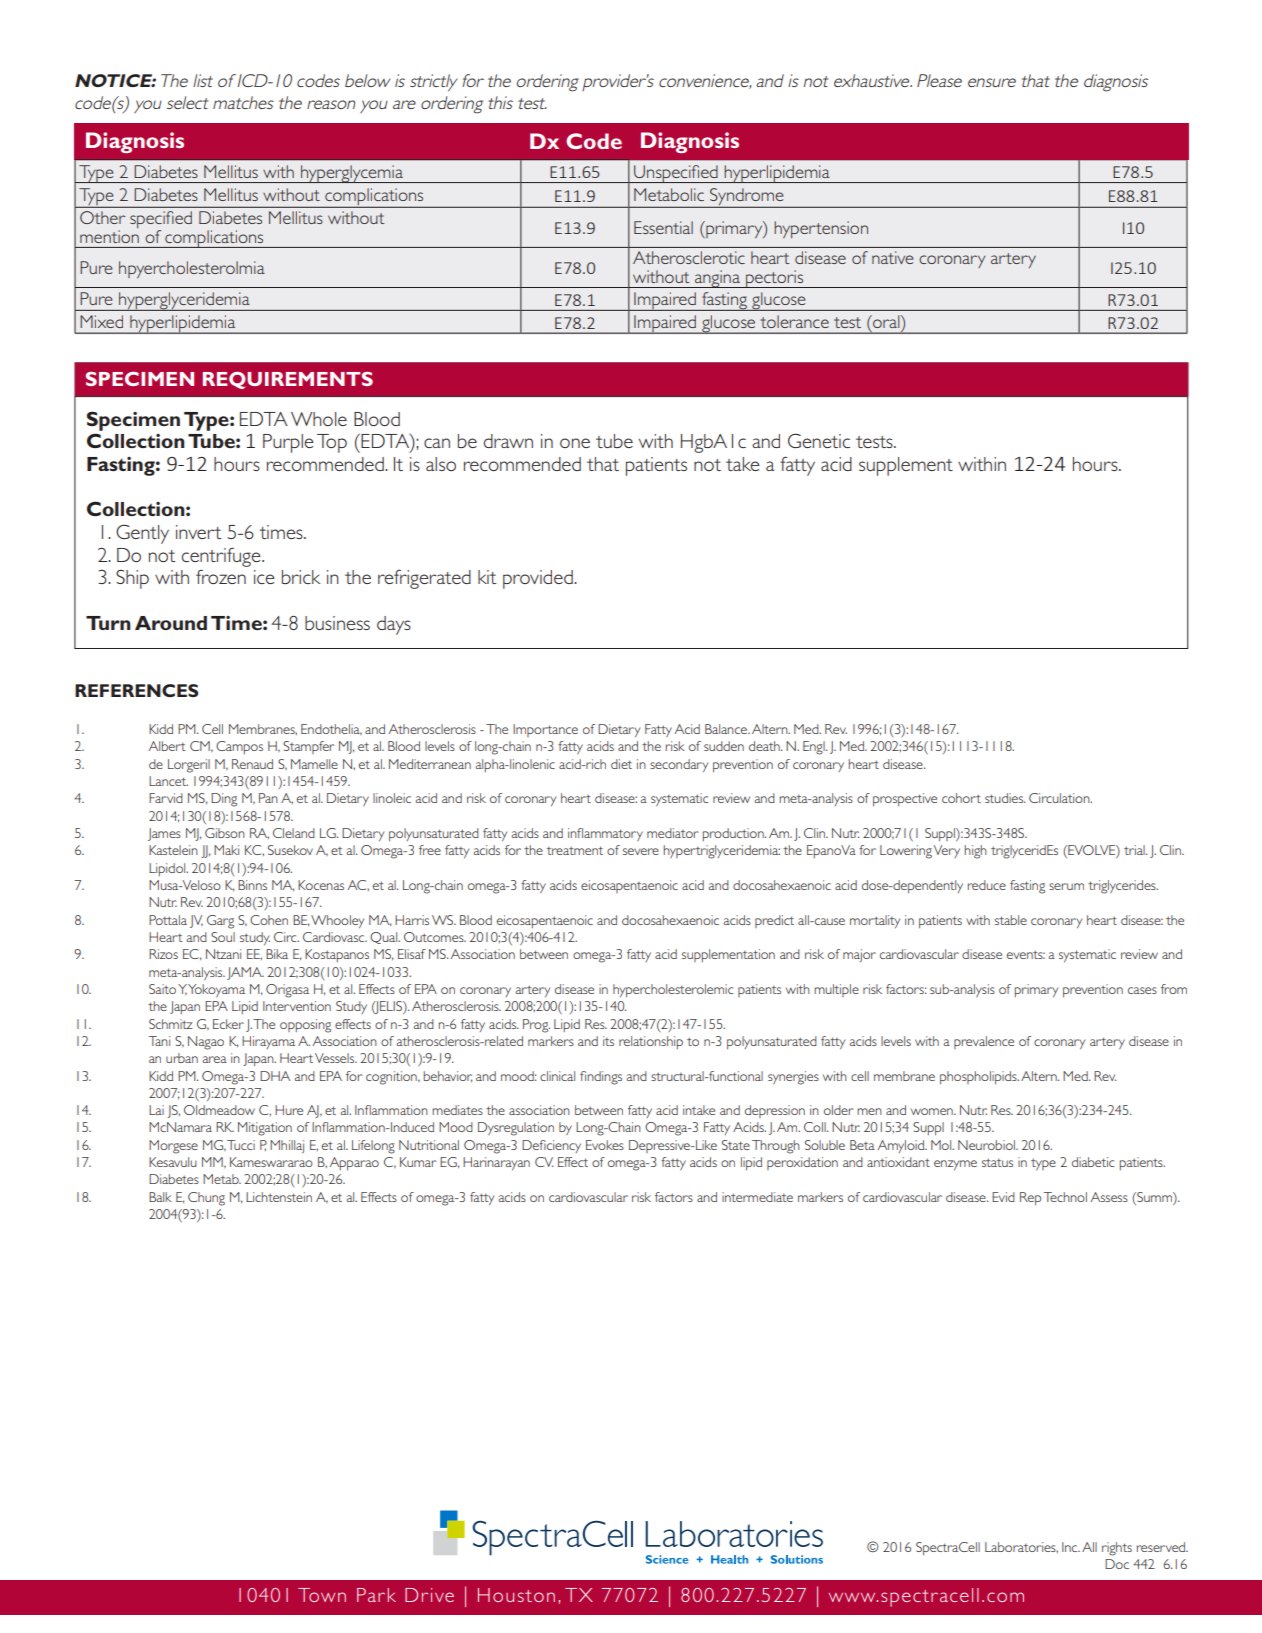  What do you see at coordinates (516, 1595) in the page?
I see `Houston` at bounding box center [516, 1595].
